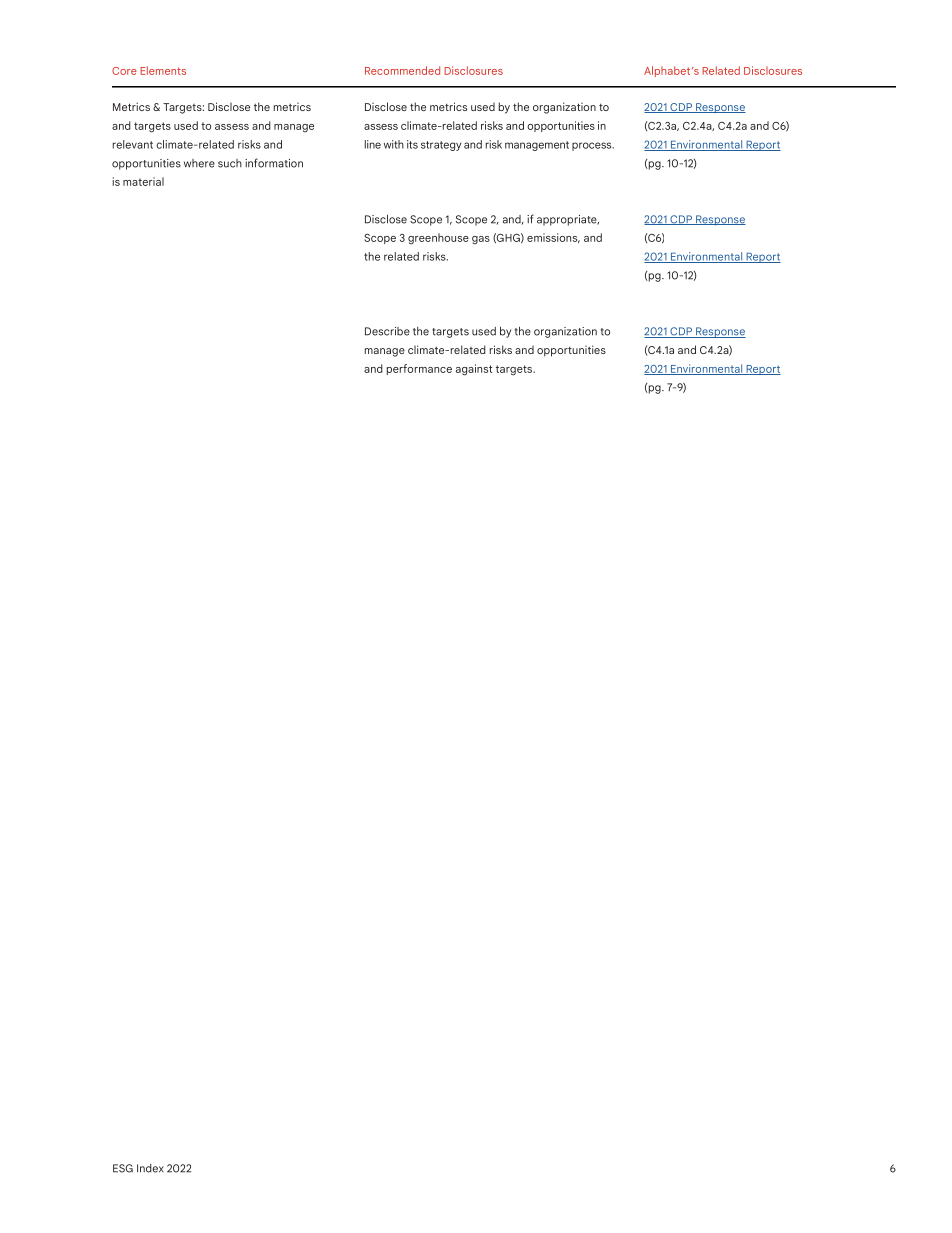 The height and width of the screenshot is (1233, 952). Describe the element at coordinates (150, 1168) in the screenshot. I see `Index` at that location.
